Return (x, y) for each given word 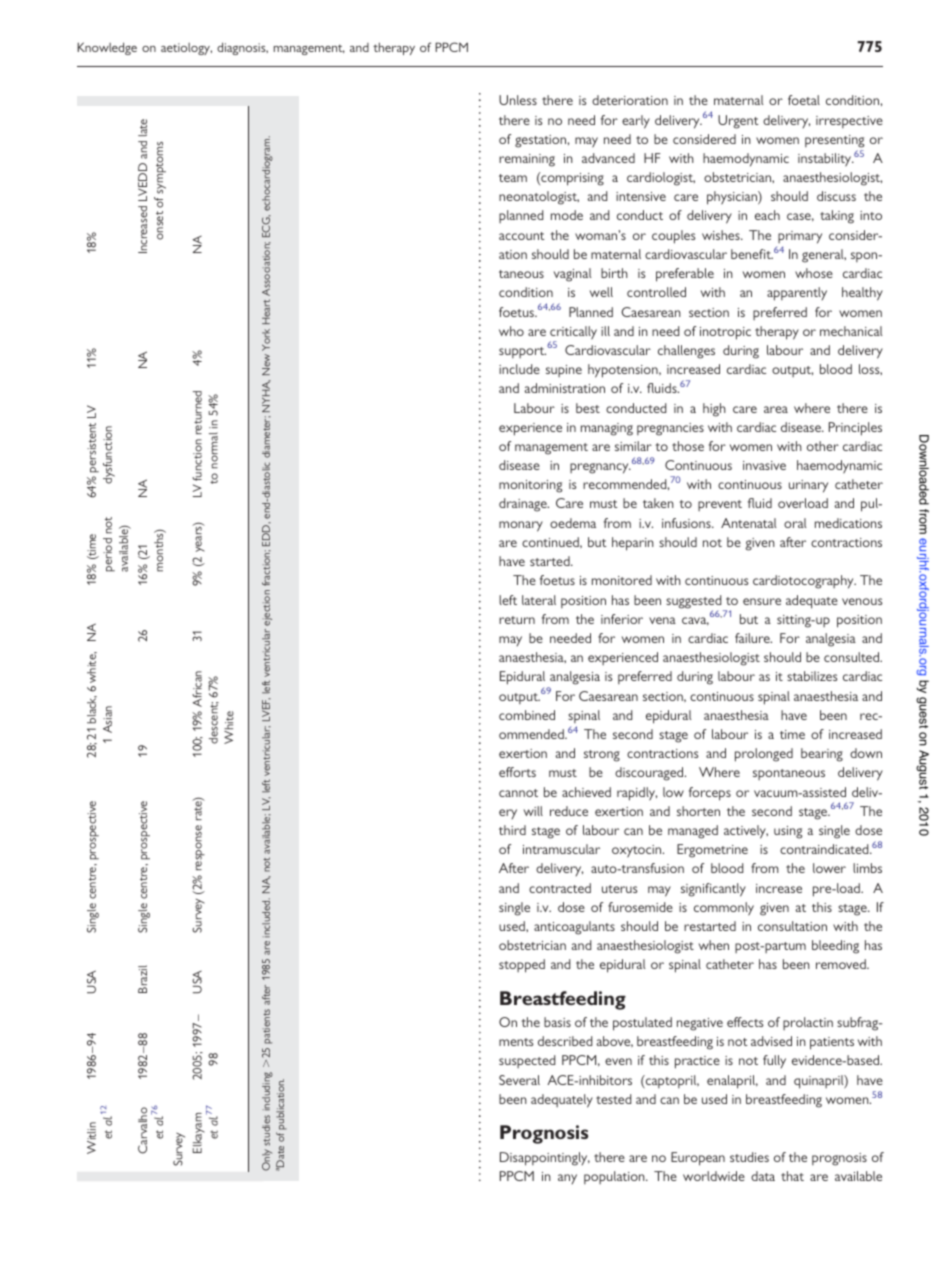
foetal (804, 100)
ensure (762, 601)
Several (519, 1080)
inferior (622, 619)
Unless (518, 100)
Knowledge (107, 48)
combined (527, 715)
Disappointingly (545, 1159)
